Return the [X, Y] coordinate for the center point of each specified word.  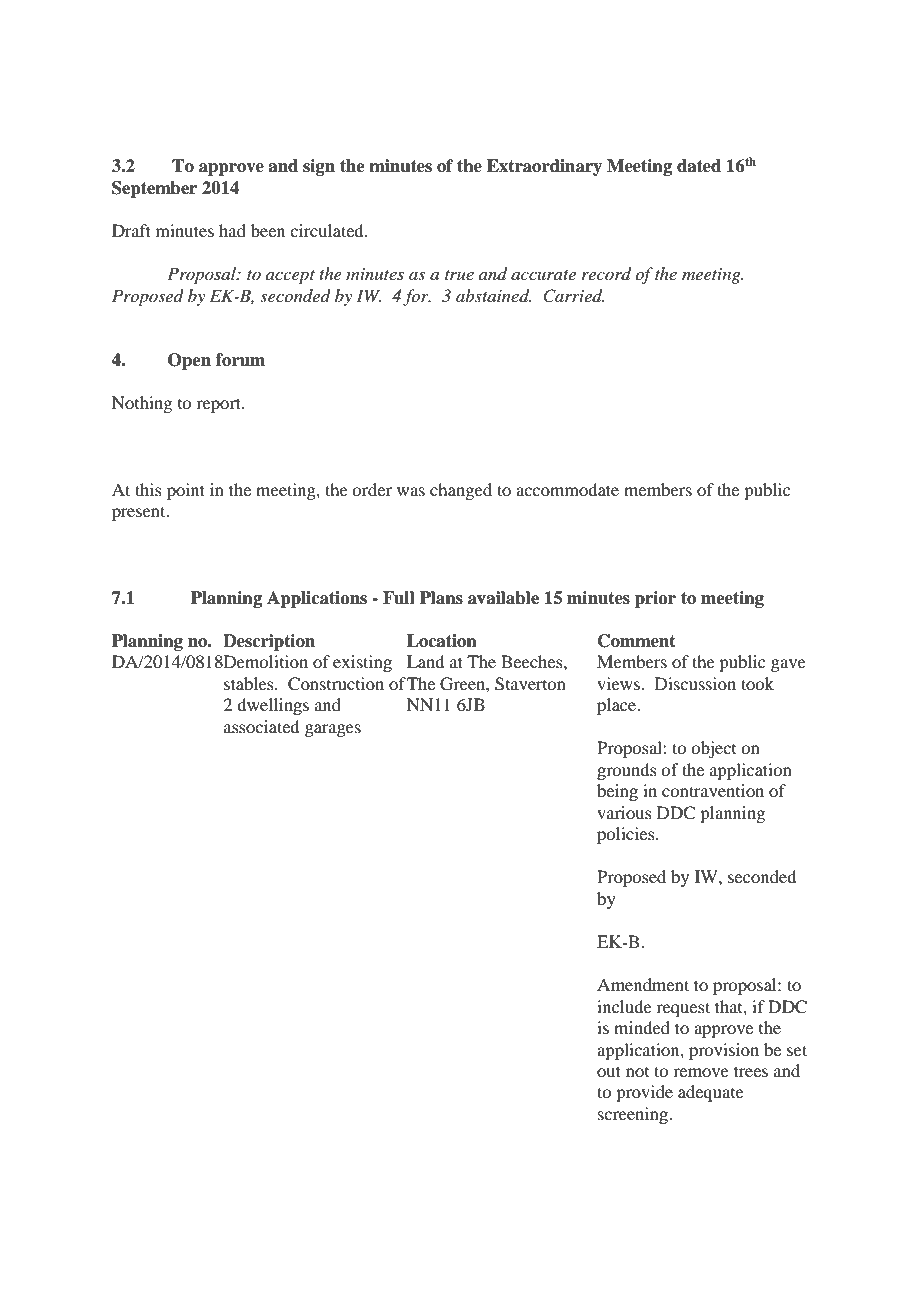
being [617, 792]
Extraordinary [544, 167]
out [609, 1071]
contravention [713, 790]
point [186, 491]
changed [461, 491]
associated [261, 726]
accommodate [567, 489]
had [232, 230]
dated [699, 166]
